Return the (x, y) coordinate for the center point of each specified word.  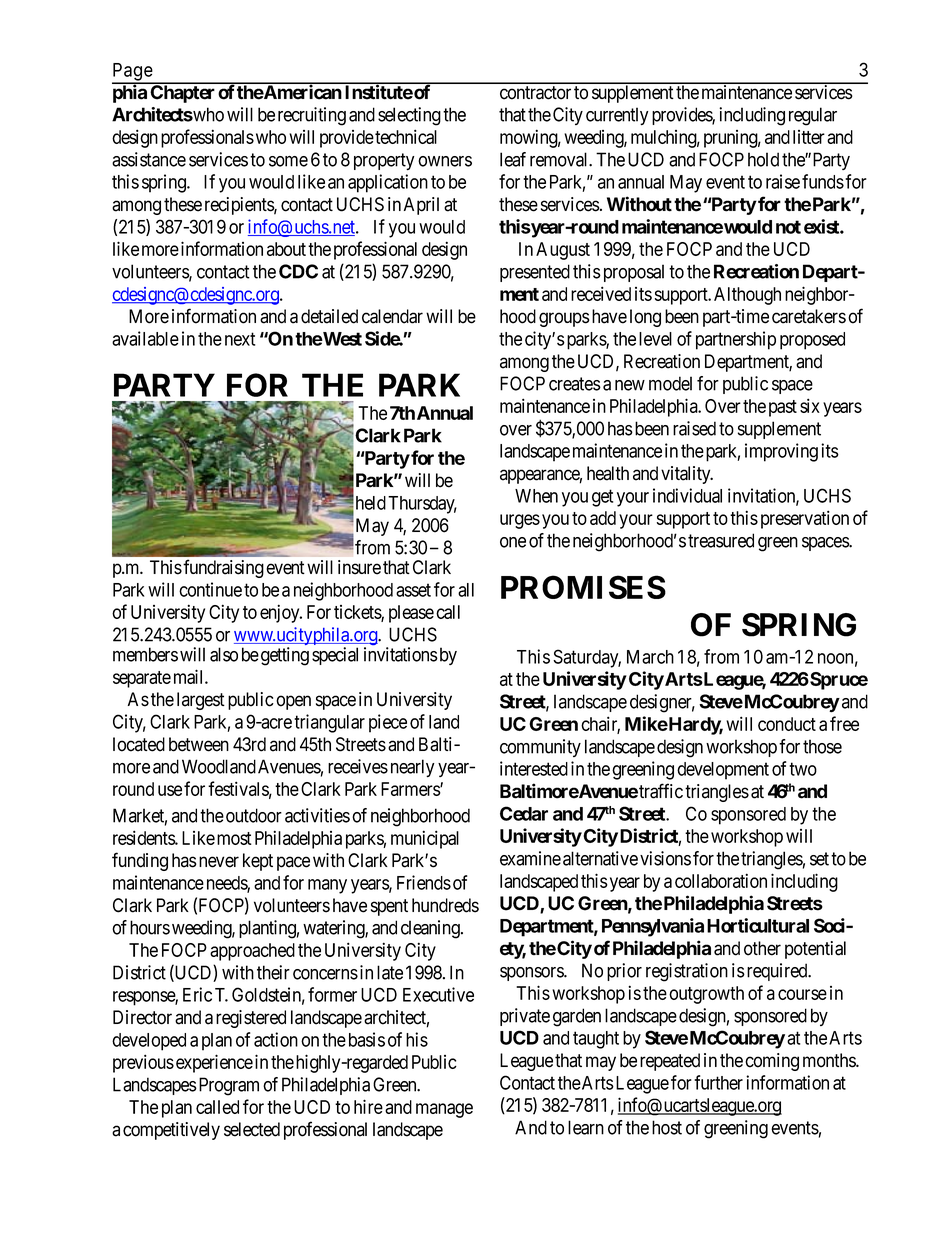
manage (444, 1110)
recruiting (312, 116)
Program (227, 1086)
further (718, 1082)
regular (813, 116)
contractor (535, 93)
